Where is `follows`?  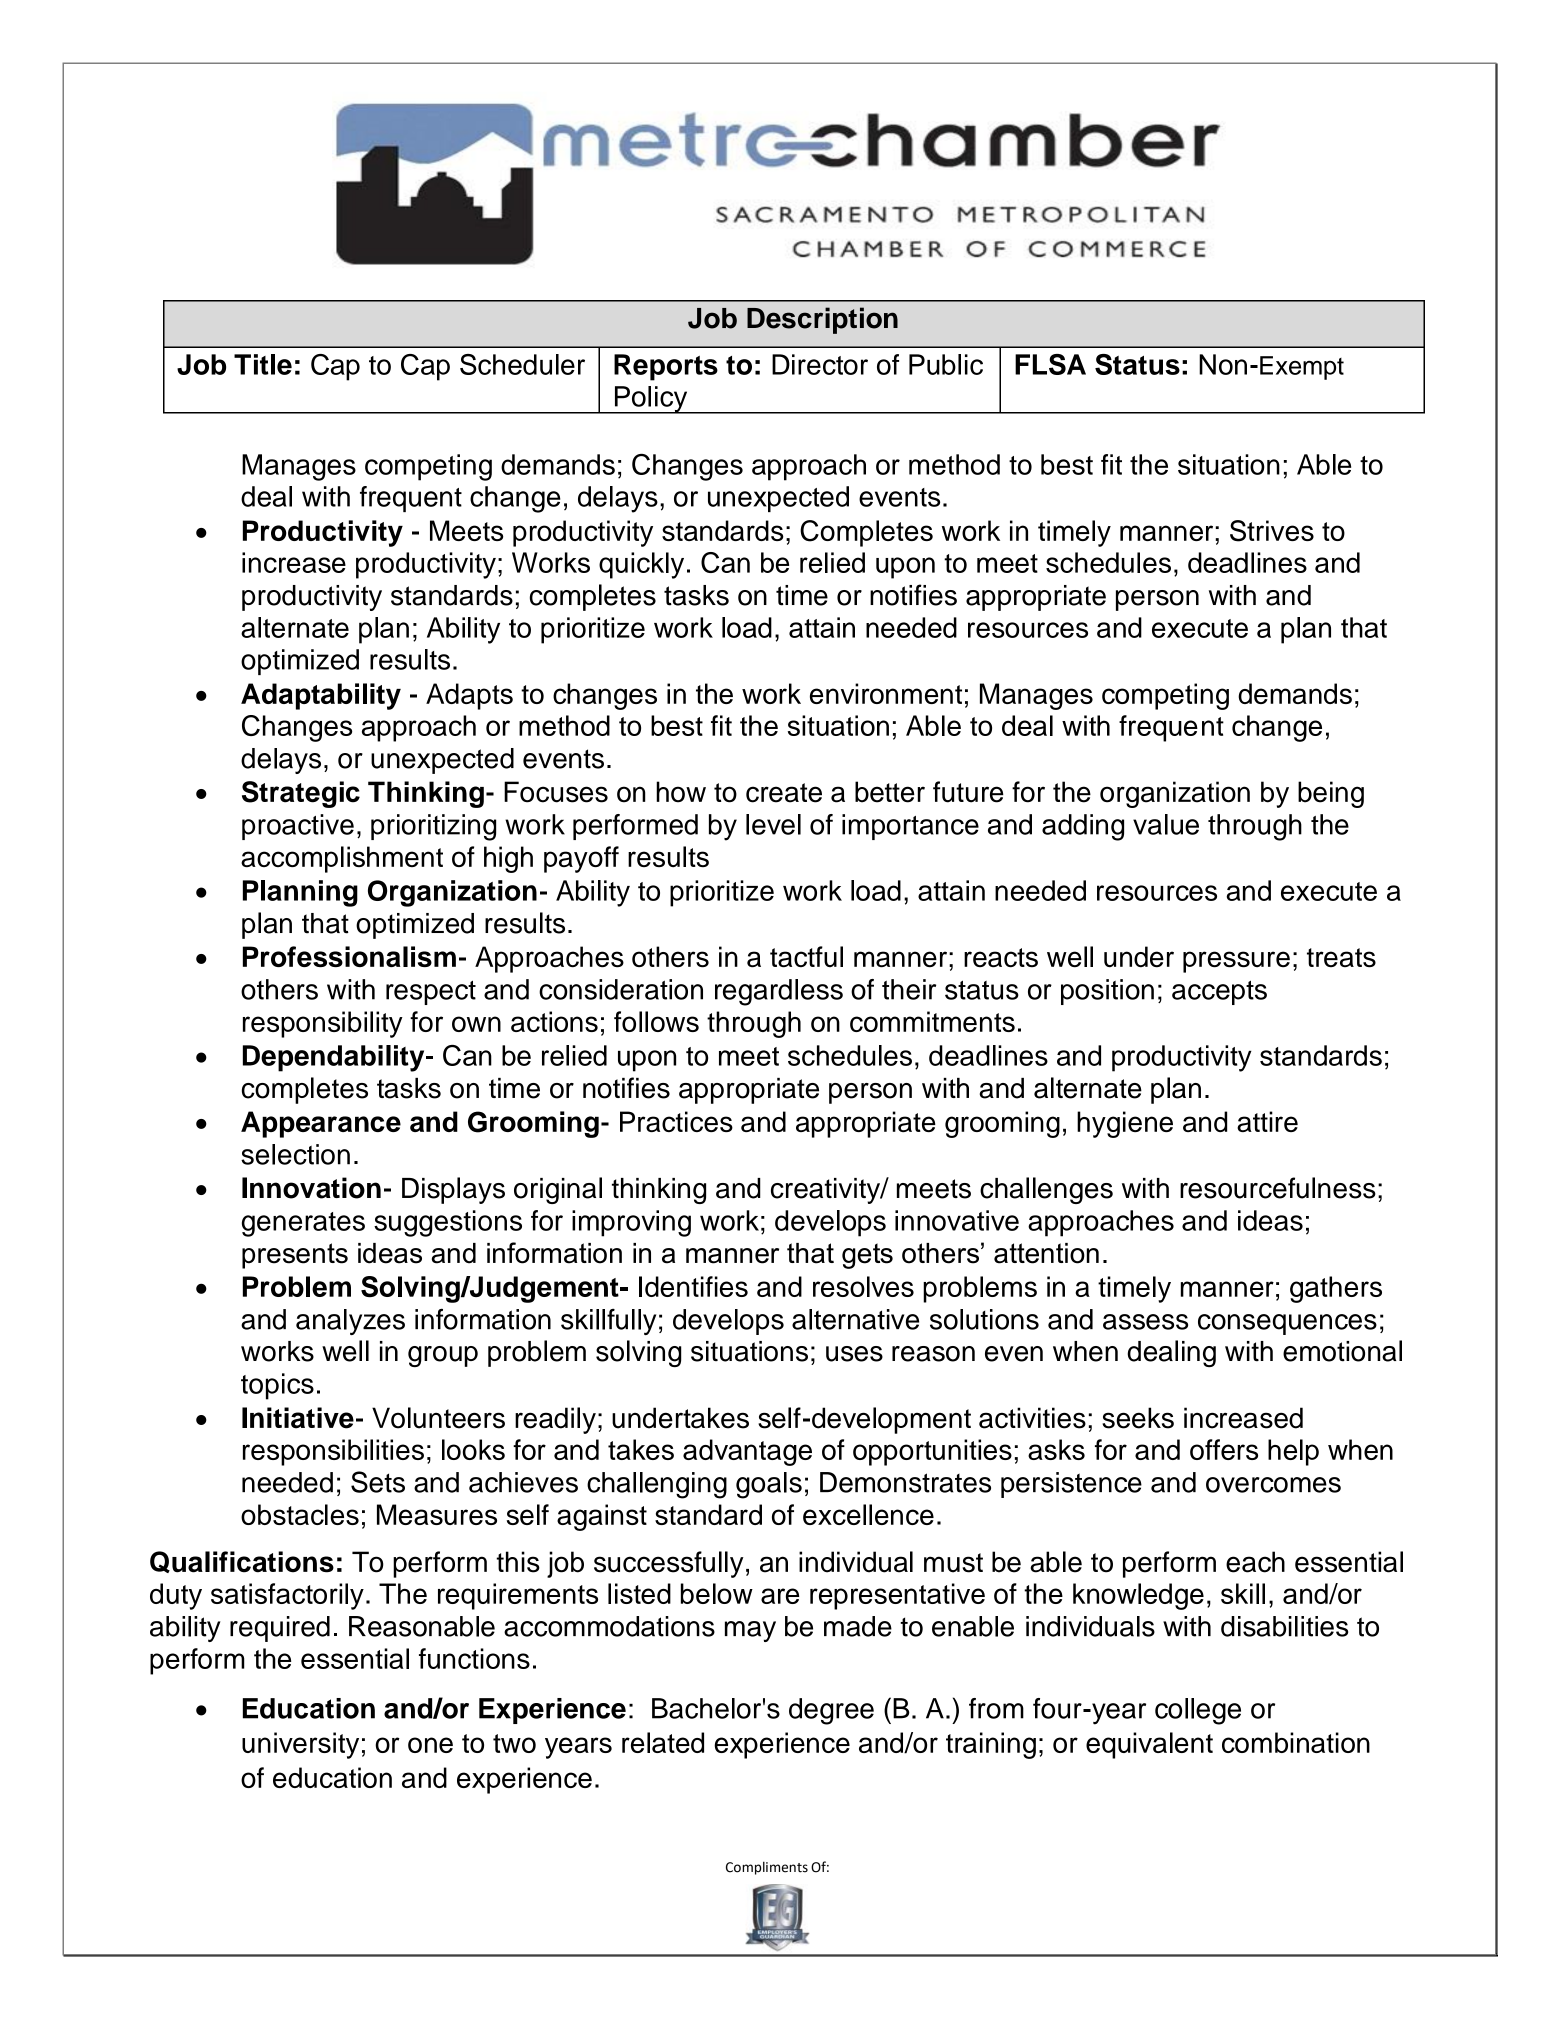
follows is located at coordinates (656, 1021).
